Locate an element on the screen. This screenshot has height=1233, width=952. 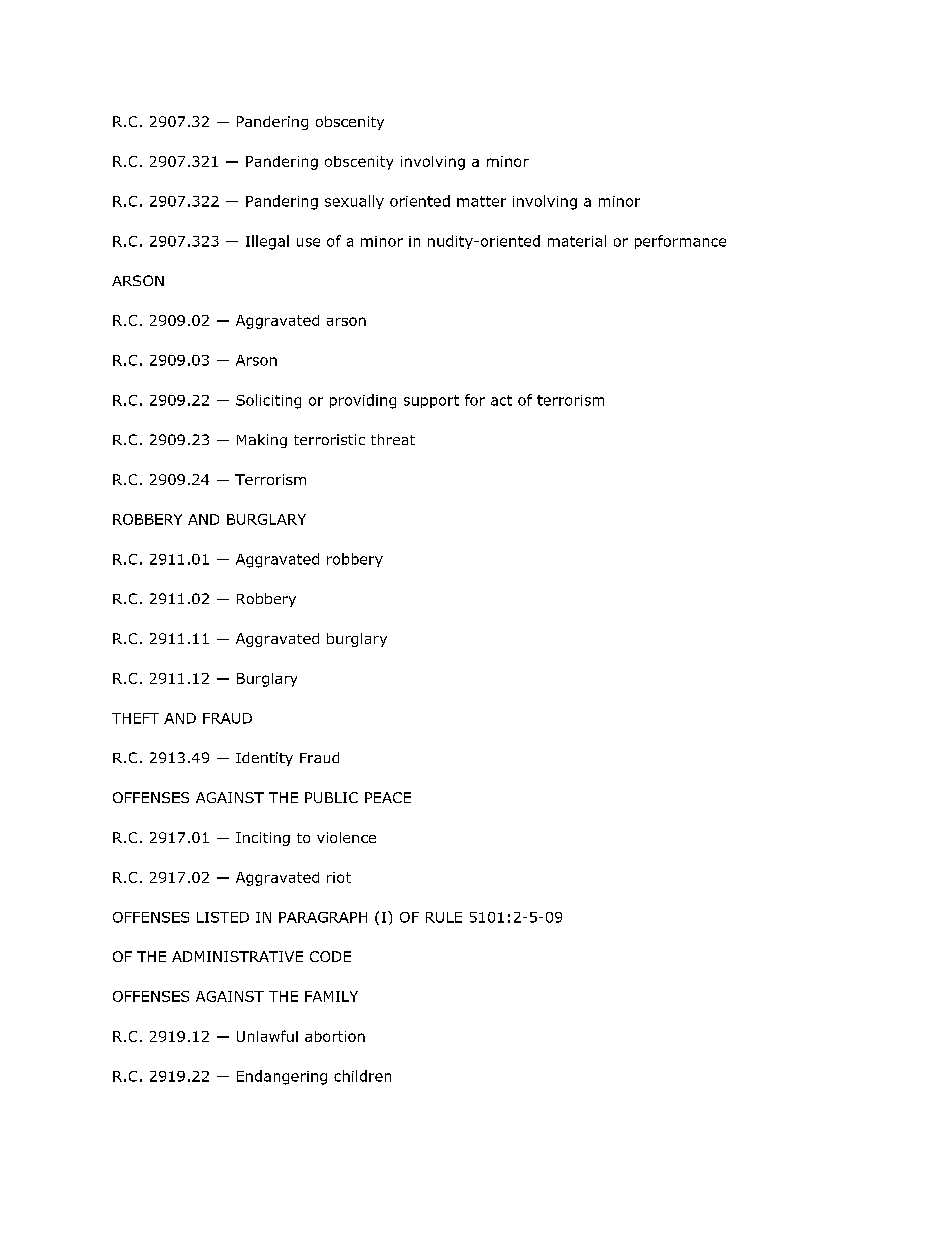
RULE is located at coordinates (444, 917).
